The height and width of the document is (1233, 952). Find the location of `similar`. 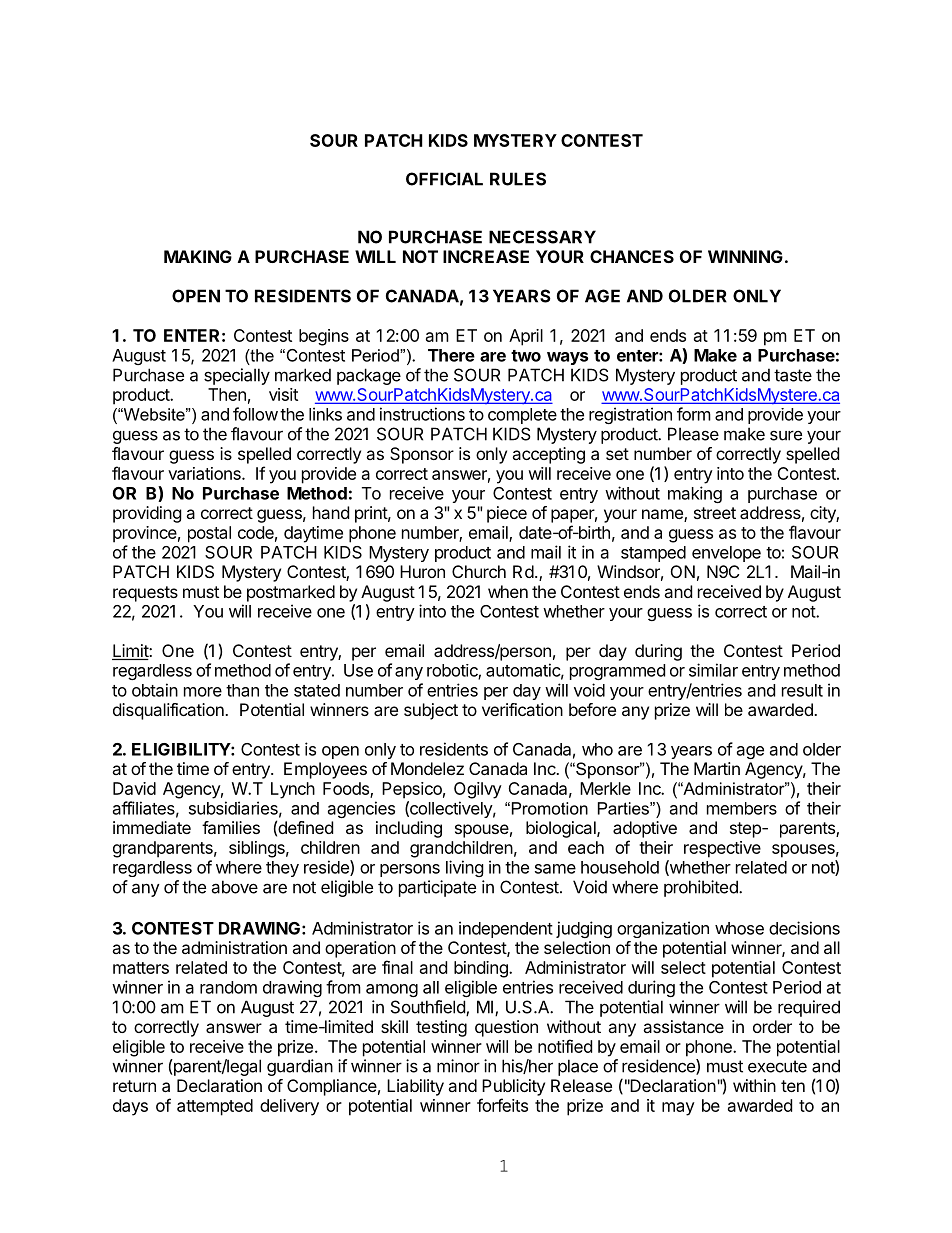

similar is located at coordinates (713, 670).
